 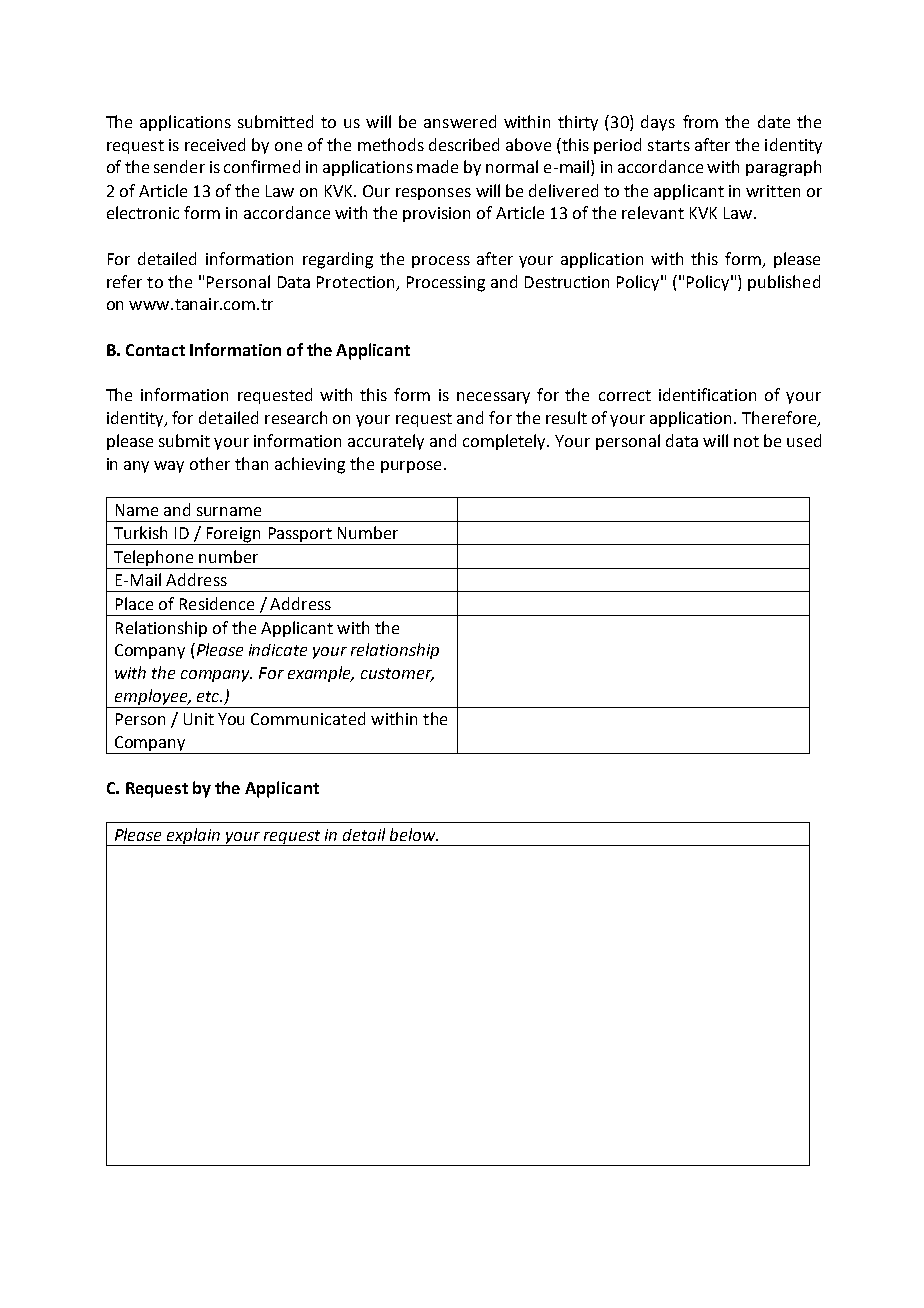 What do you see at coordinates (700, 121) in the image?
I see `from` at bounding box center [700, 121].
